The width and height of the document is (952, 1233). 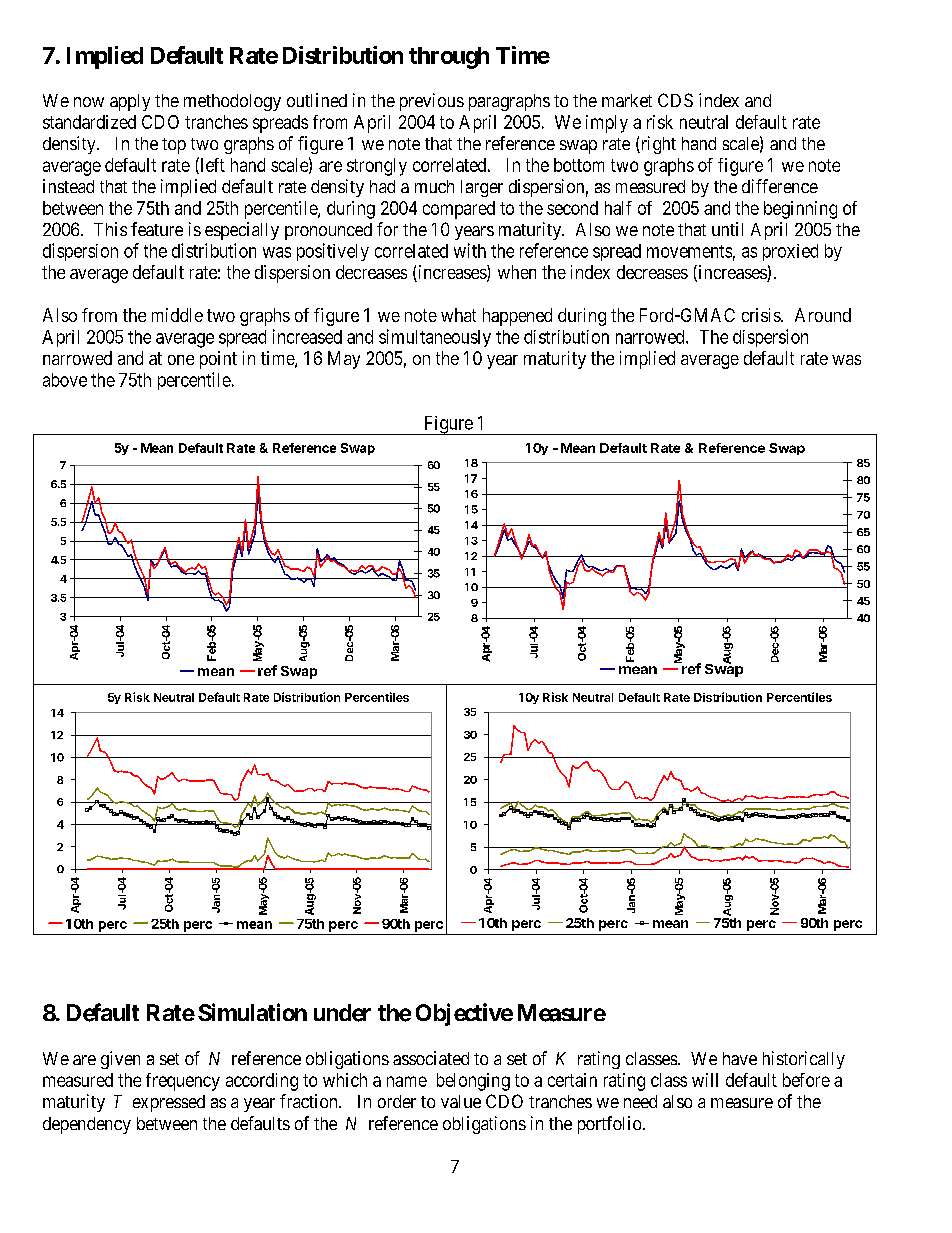 I want to click on CDS, so click(x=675, y=100).
